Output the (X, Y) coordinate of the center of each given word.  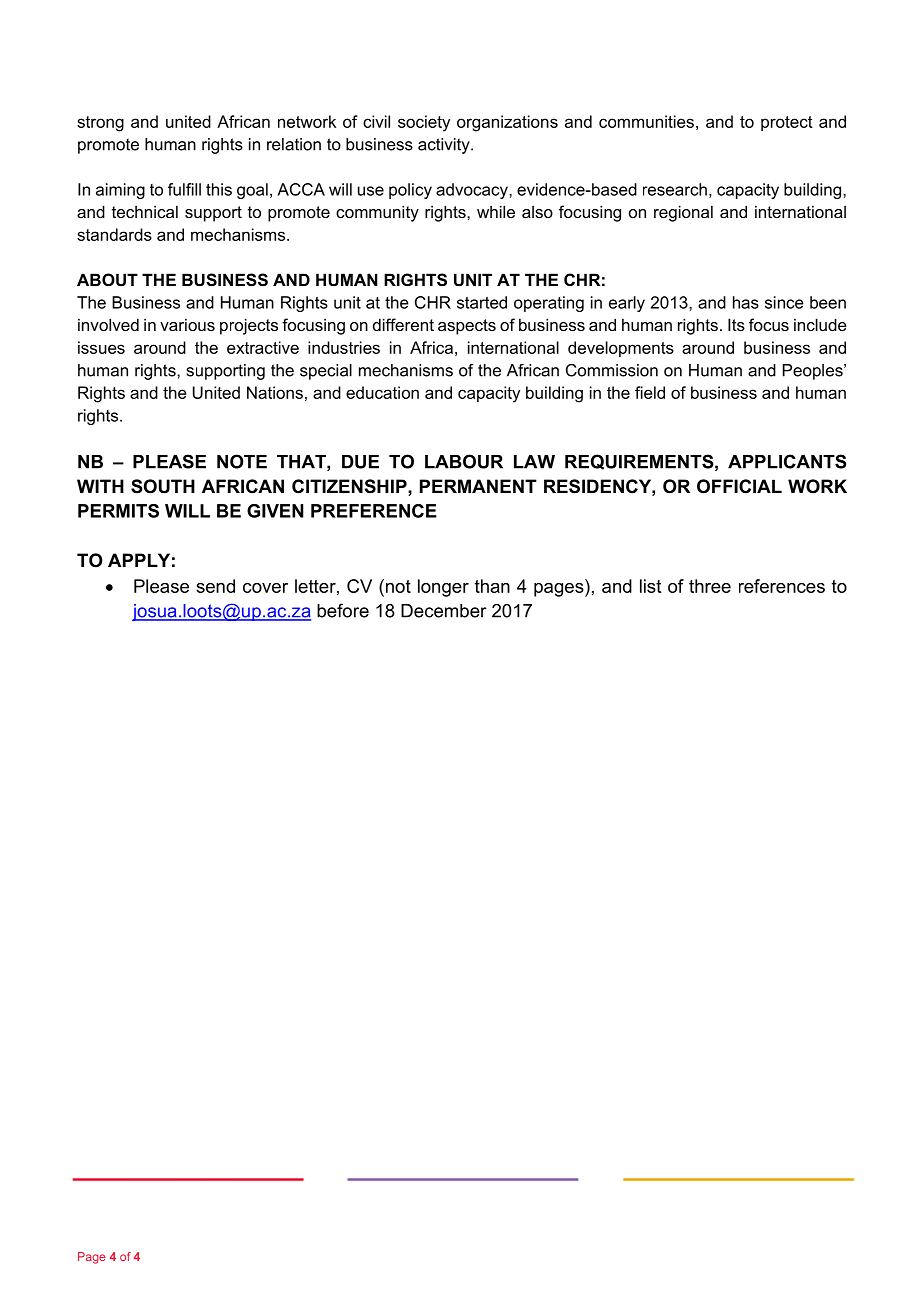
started (482, 302)
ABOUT (107, 279)
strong (100, 124)
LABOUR (464, 461)
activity (445, 146)
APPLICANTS (787, 461)
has (746, 302)
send (215, 586)
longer (443, 588)
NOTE (242, 461)
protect (787, 123)
